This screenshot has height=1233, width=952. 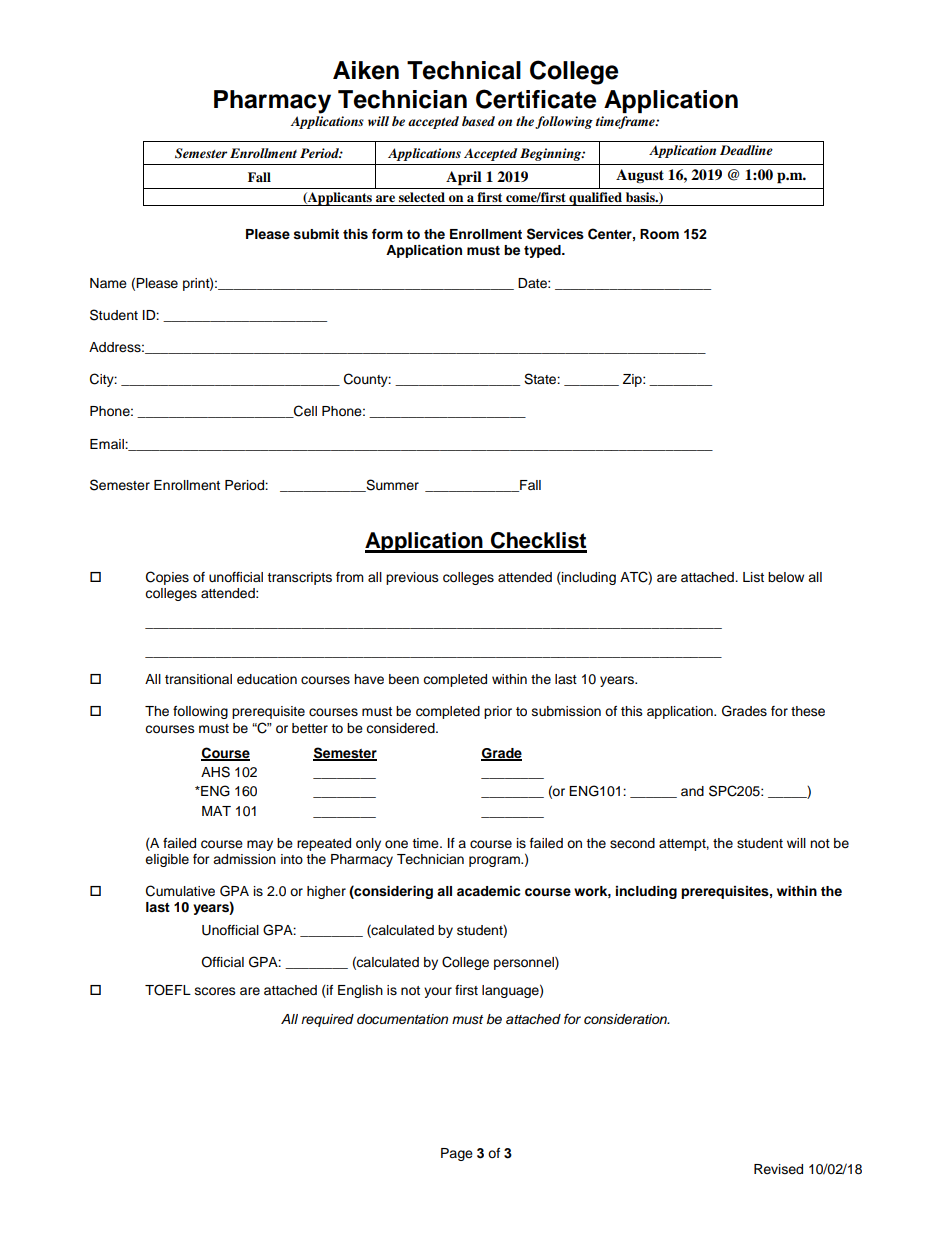 I want to click on and, so click(x=692, y=791).
